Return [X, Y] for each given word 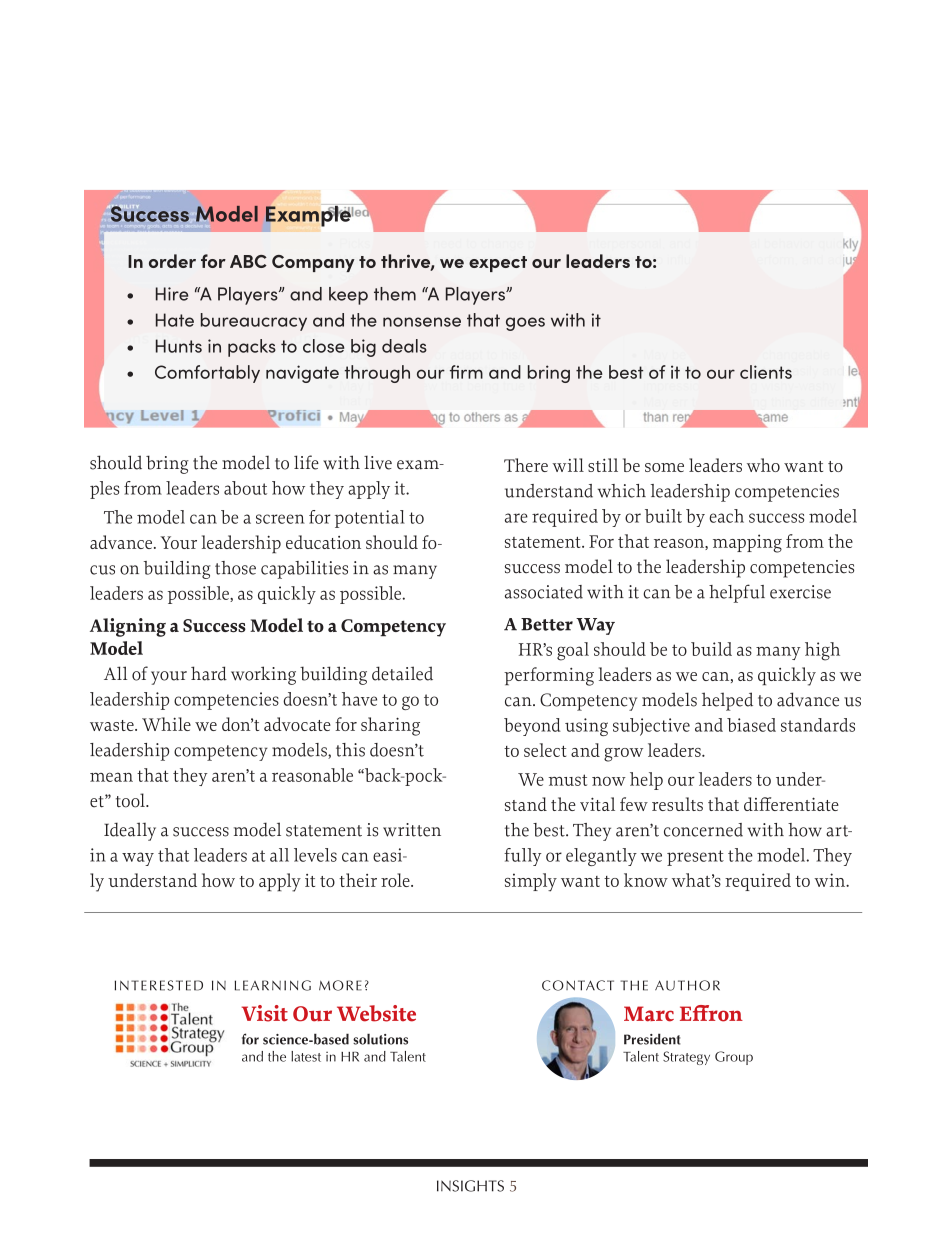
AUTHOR [687, 985]
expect [498, 264]
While [166, 724]
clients [766, 372]
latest [306, 1056]
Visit [265, 1013]
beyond [532, 727]
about [245, 488]
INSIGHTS [470, 1186]
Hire [172, 294]
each [726, 516]
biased [751, 725]
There [526, 465]
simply [531, 882]
